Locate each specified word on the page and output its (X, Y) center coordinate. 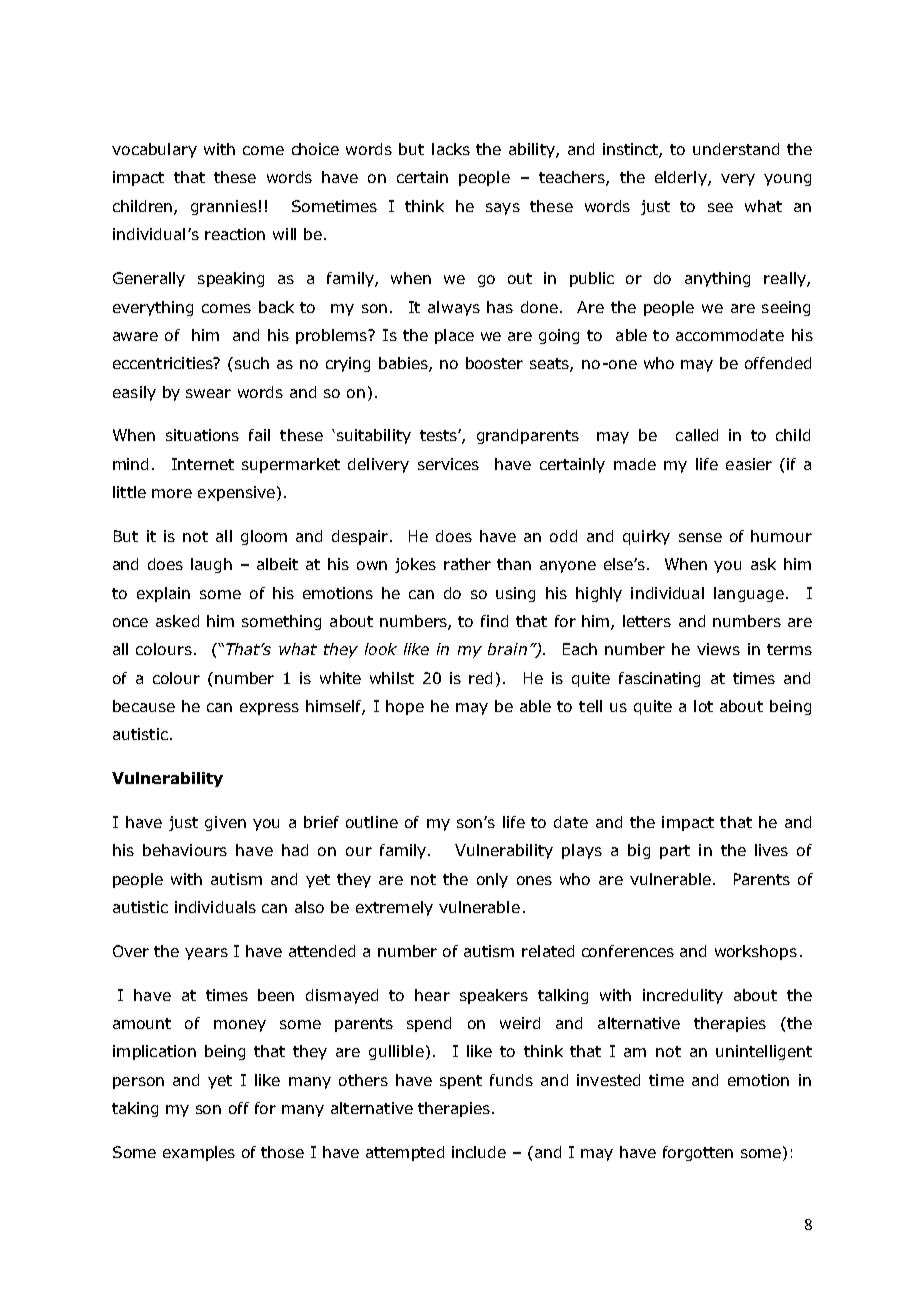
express (269, 709)
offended (778, 363)
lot (703, 706)
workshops (756, 952)
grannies (224, 207)
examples (199, 1153)
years (206, 954)
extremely (394, 908)
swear (208, 393)
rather (467, 564)
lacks (451, 149)
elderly (682, 178)
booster (494, 363)
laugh (211, 565)
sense (700, 537)
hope (405, 707)
